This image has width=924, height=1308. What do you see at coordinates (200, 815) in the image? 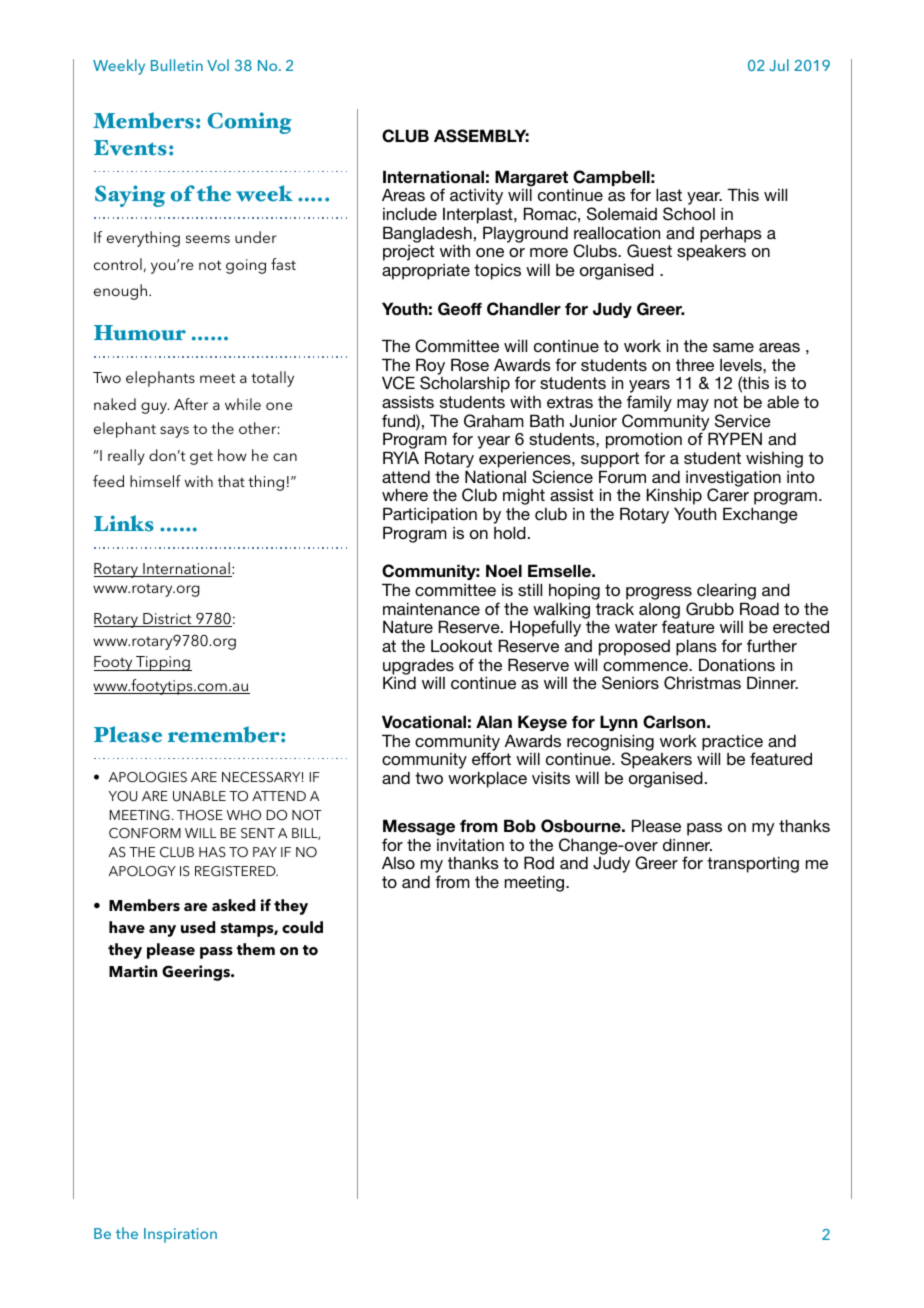
I see `THOSE` at bounding box center [200, 815].
